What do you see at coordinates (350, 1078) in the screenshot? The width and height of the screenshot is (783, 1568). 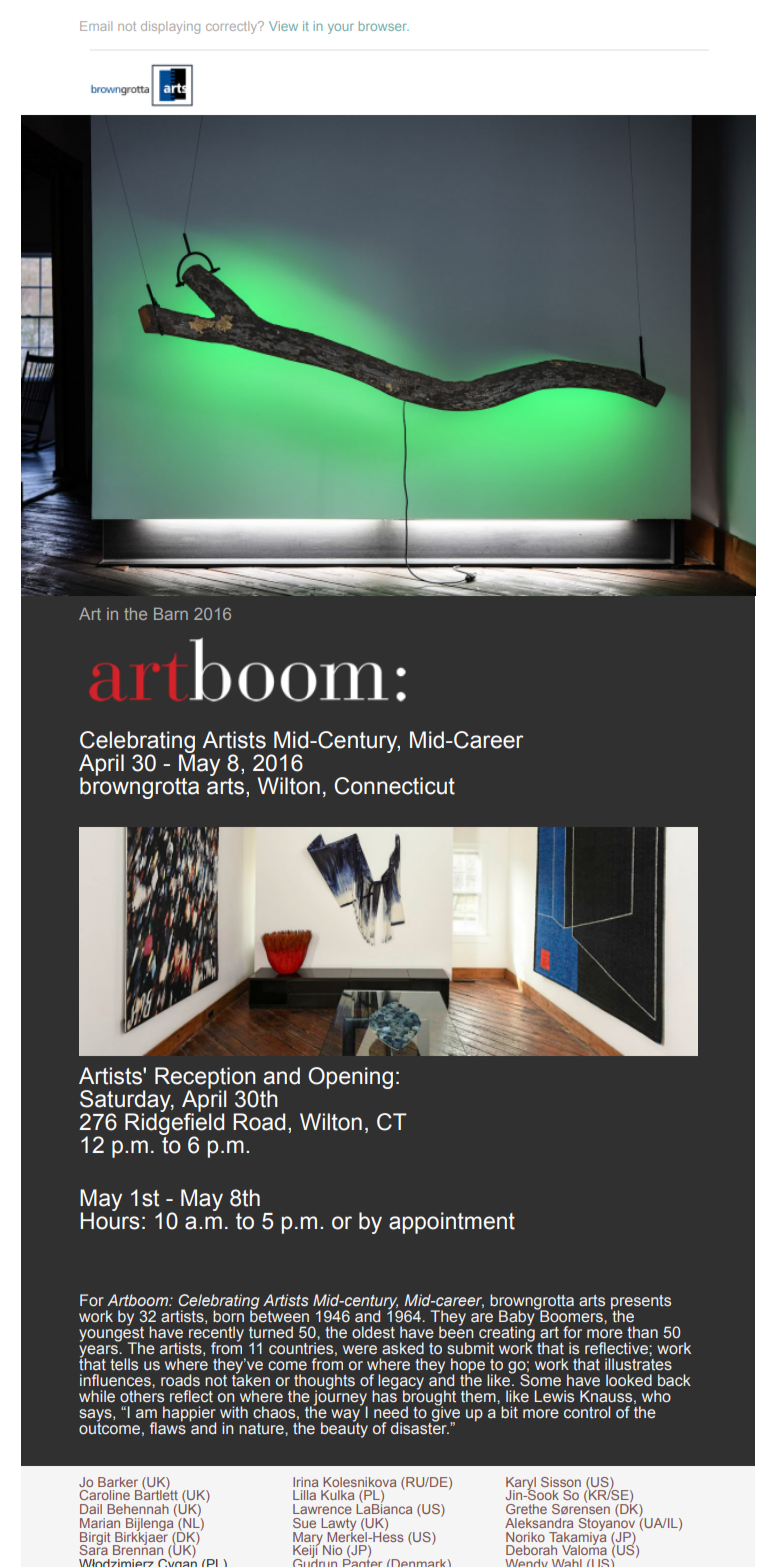 I see `Opening` at bounding box center [350, 1078].
